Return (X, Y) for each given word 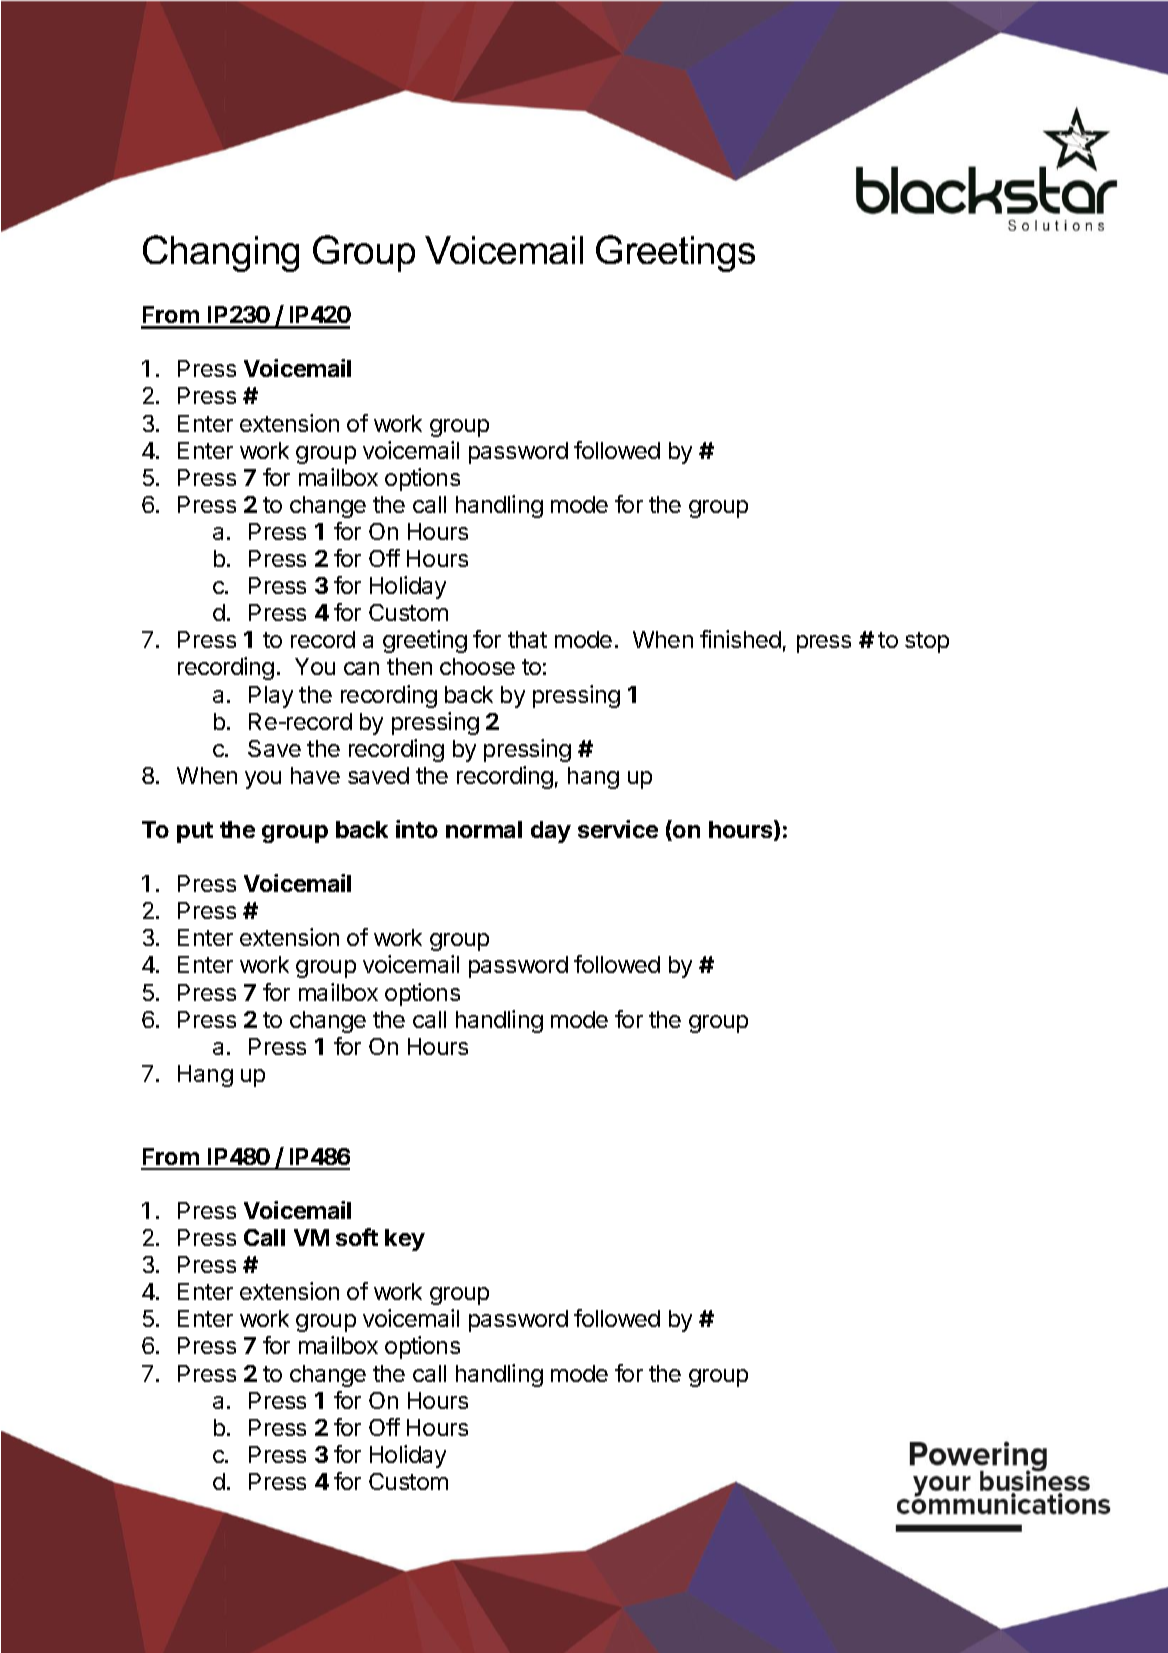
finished (740, 639)
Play (271, 697)
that (527, 639)
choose (477, 666)
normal (484, 829)
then (409, 666)
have (315, 775)
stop (927, 642)
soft (357, 1237)
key (405, 1240)
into (417, 829)
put (195, 832)
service (618, 829)
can (361, 668)
